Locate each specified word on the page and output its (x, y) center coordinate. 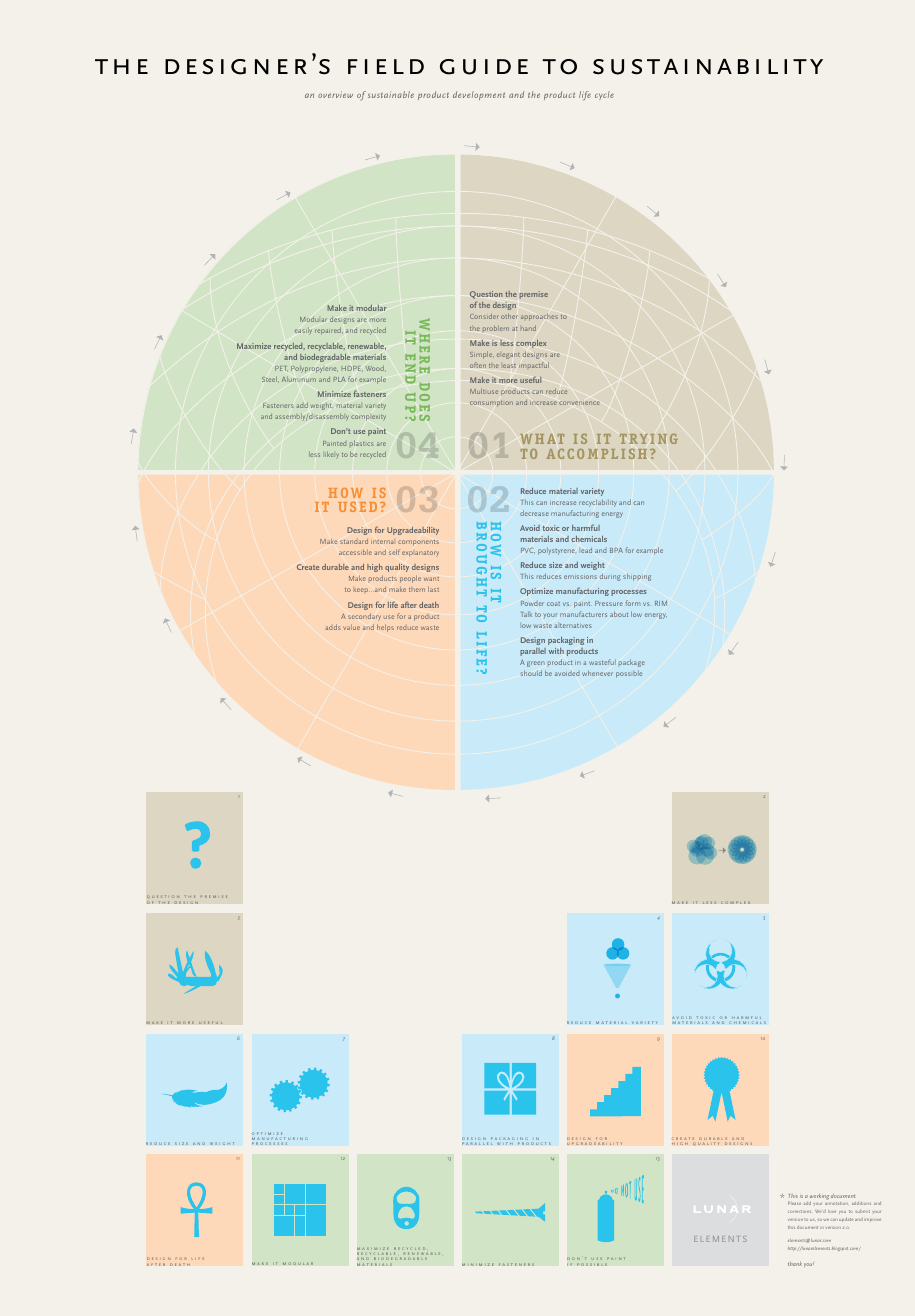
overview (335, 94)
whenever (597, 673)
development (479, 95)
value (351, 627)
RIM (661, 603)
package (632, 663)
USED (357, 507)
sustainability (708, 67)
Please (794, 1203)
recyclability (598, 503)
